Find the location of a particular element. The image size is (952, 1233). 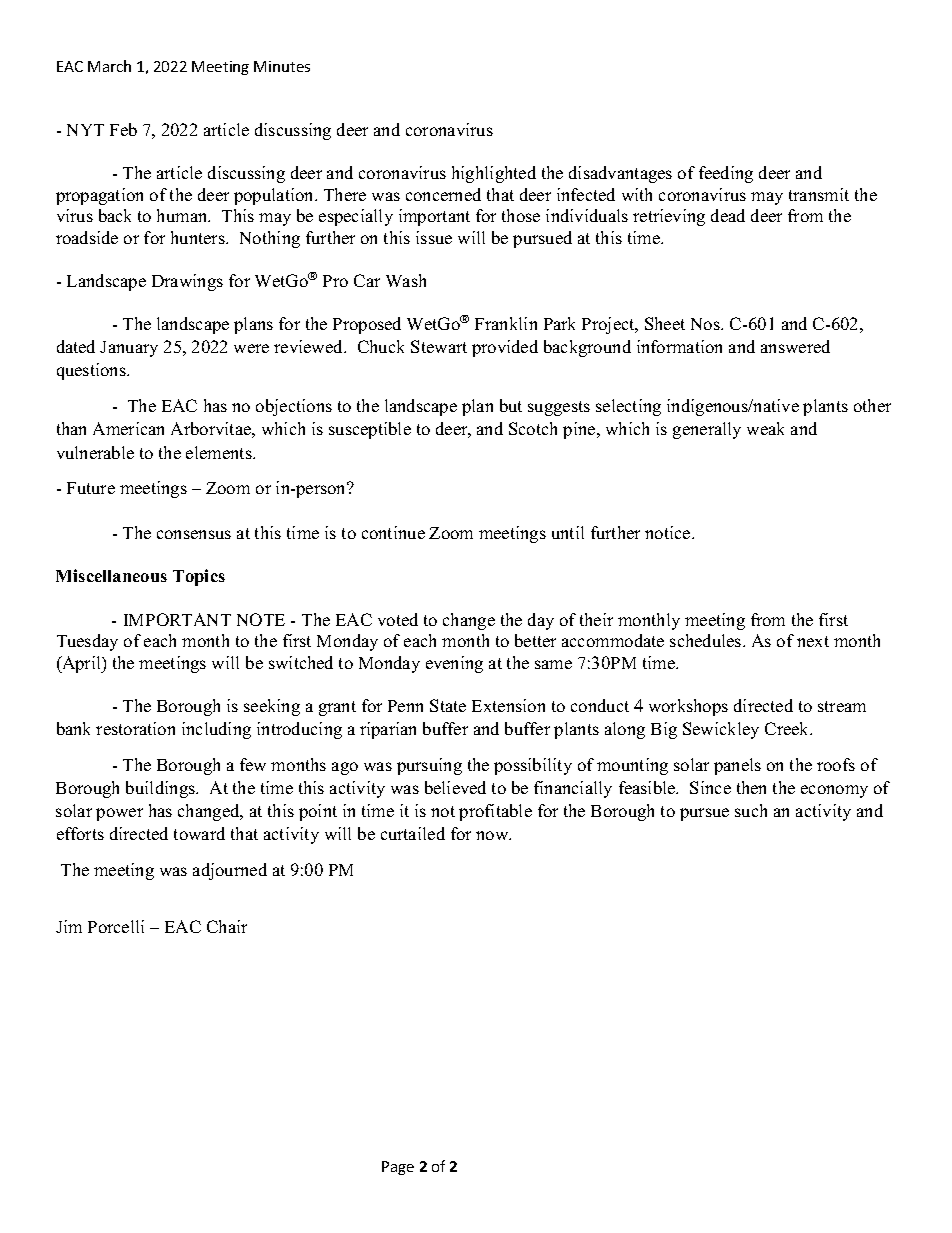

then is located at coordinates (751, 787).
